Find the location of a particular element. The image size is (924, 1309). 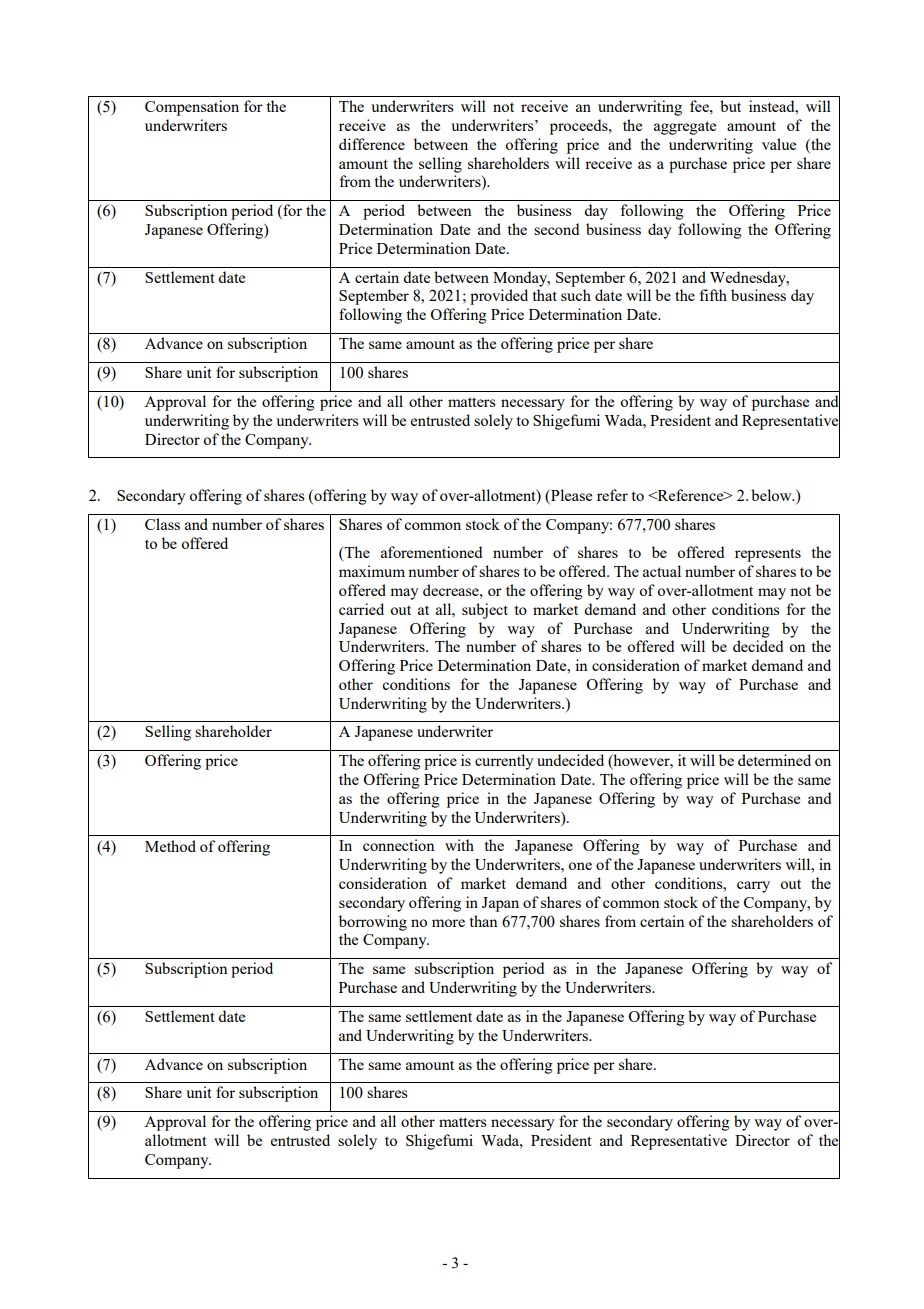

actual is located at coordinates (662, 571).
